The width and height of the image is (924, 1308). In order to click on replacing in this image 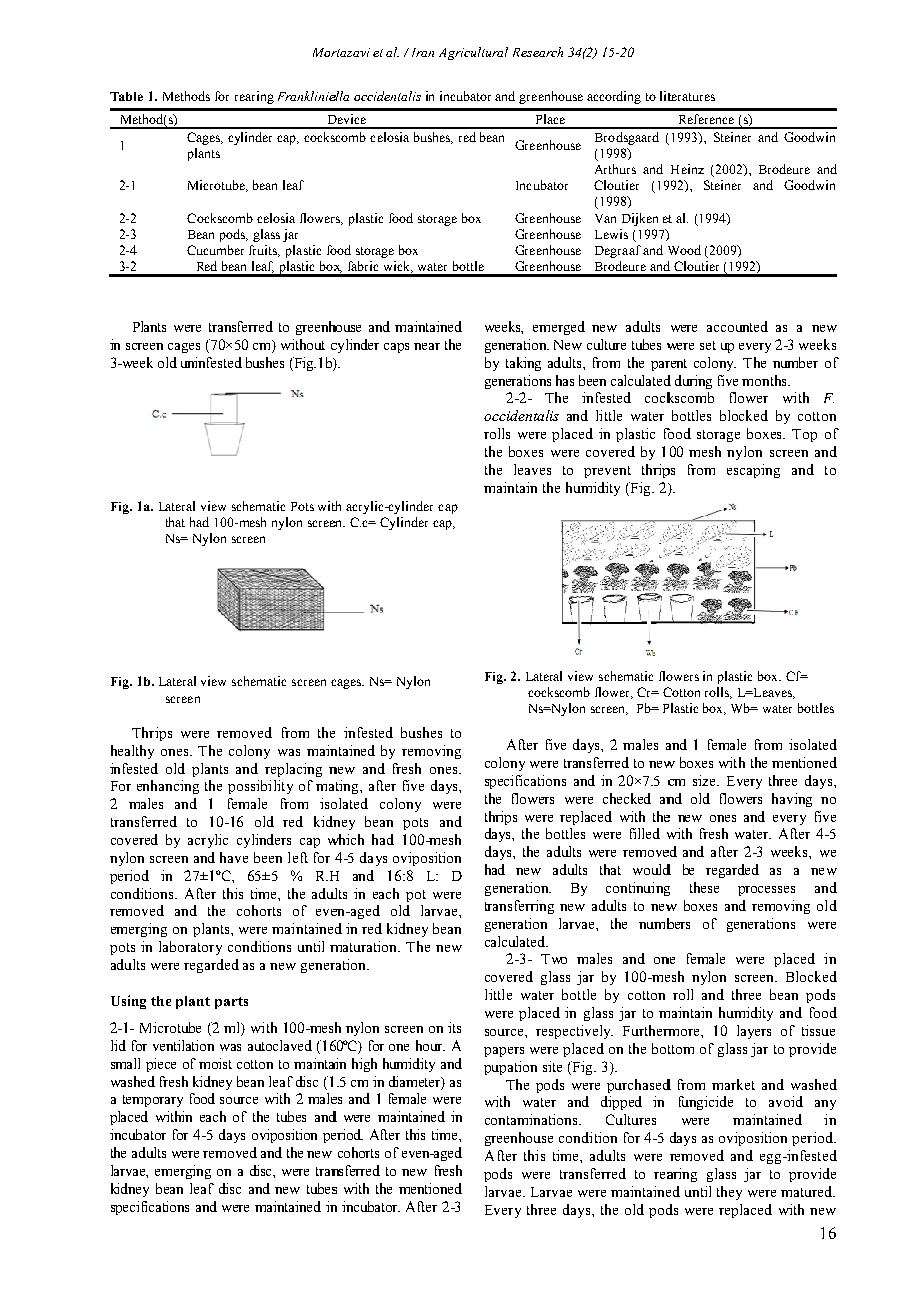, I will do `click(293, 770)`.
